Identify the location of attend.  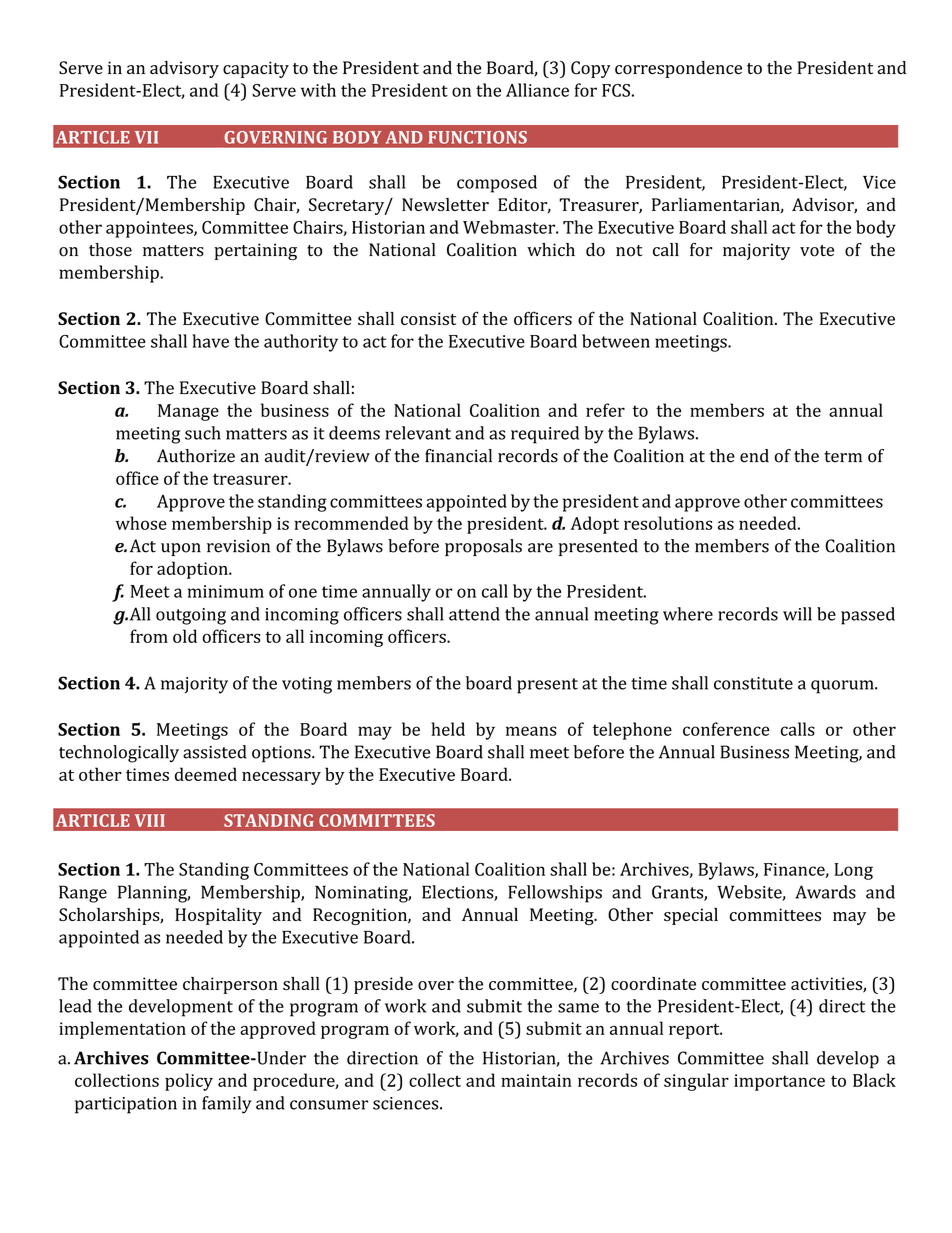
(474, 614).
